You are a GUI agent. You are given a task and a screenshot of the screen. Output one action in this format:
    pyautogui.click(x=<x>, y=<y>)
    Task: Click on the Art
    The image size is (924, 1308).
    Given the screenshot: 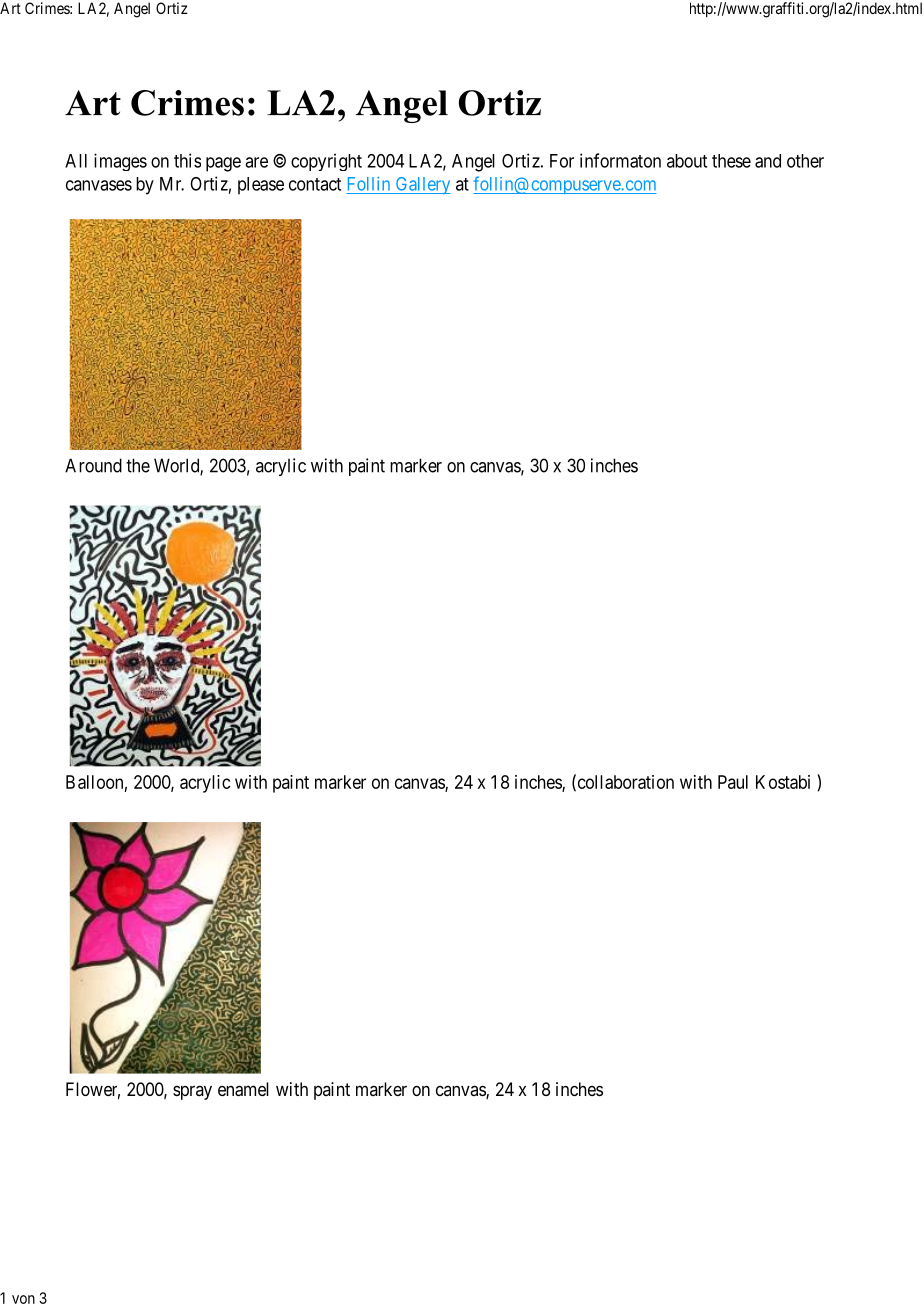 What is the action you would take?
    pyautogui.click(x=10, y=8)
